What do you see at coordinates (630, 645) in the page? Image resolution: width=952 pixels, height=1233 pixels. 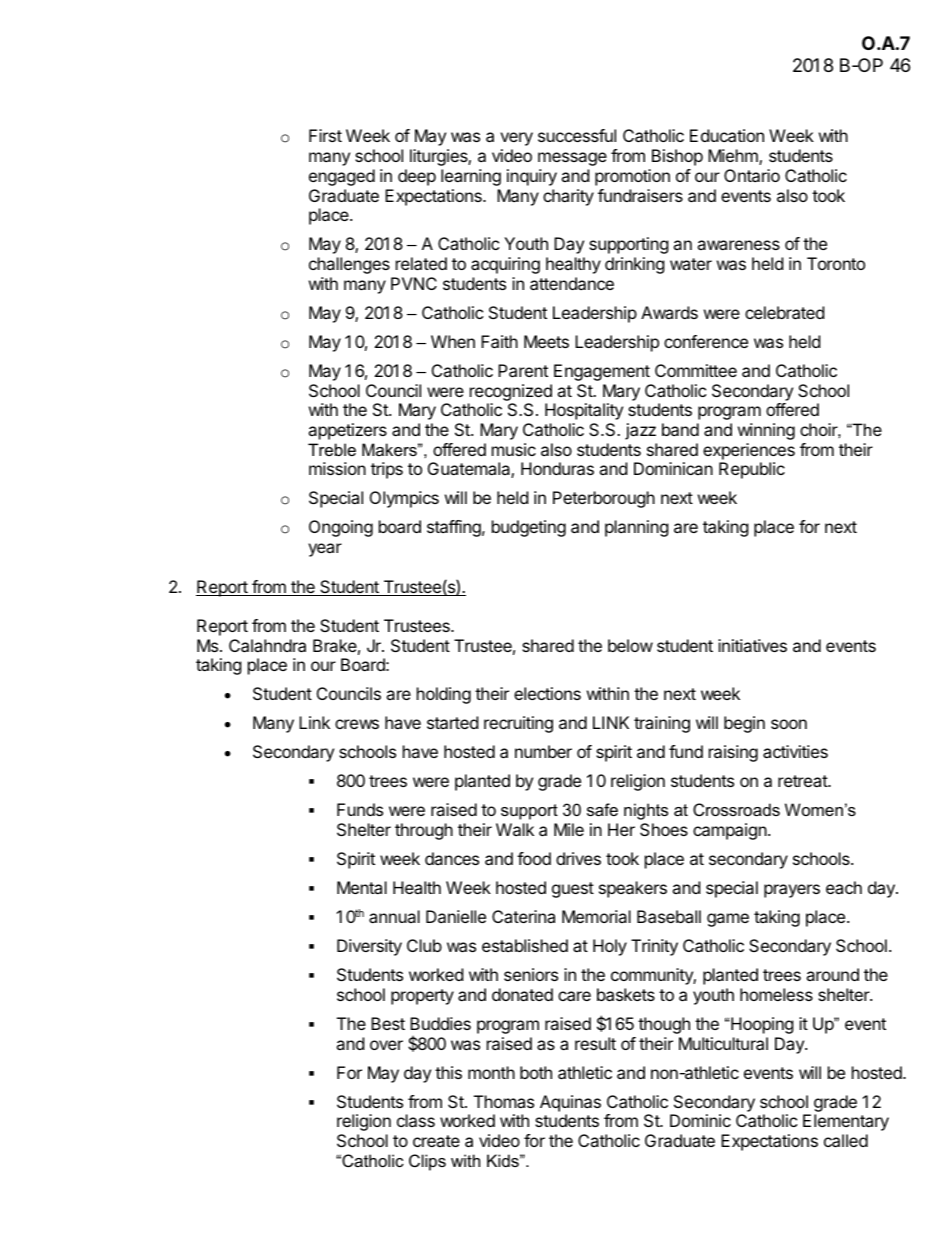 I see `below` at bounding box center [630, 645].
